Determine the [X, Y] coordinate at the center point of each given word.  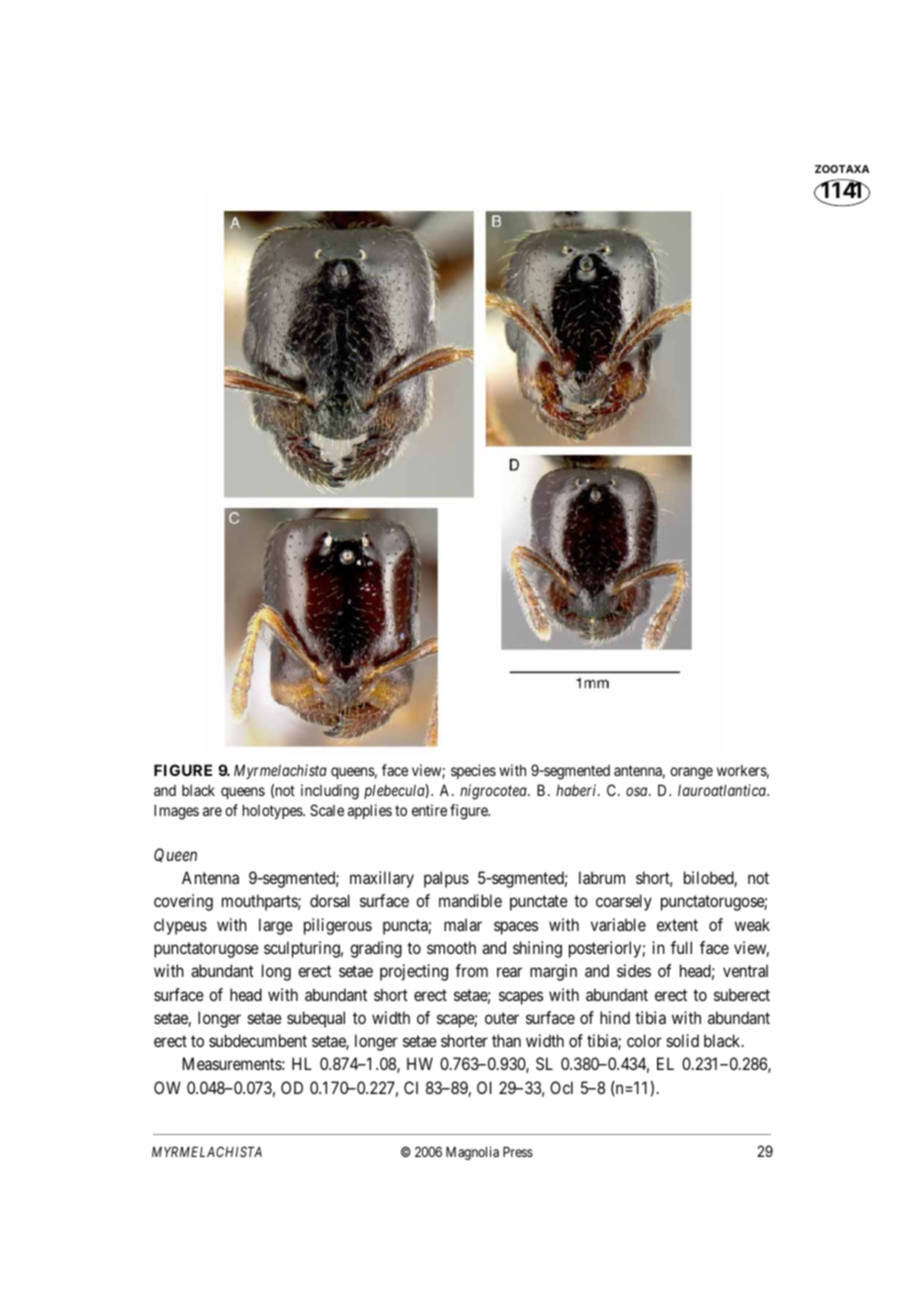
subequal [316, 1019]
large [276, 926]
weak [752, 924]
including [330, 792]
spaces [516, 928]
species [473, 771]
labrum [602, 877]
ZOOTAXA [842, 169]
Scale [327, 810]
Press [518, 1152]
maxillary [382, 879]
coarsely [624, 902]
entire [429, 810]
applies [370, 811]
